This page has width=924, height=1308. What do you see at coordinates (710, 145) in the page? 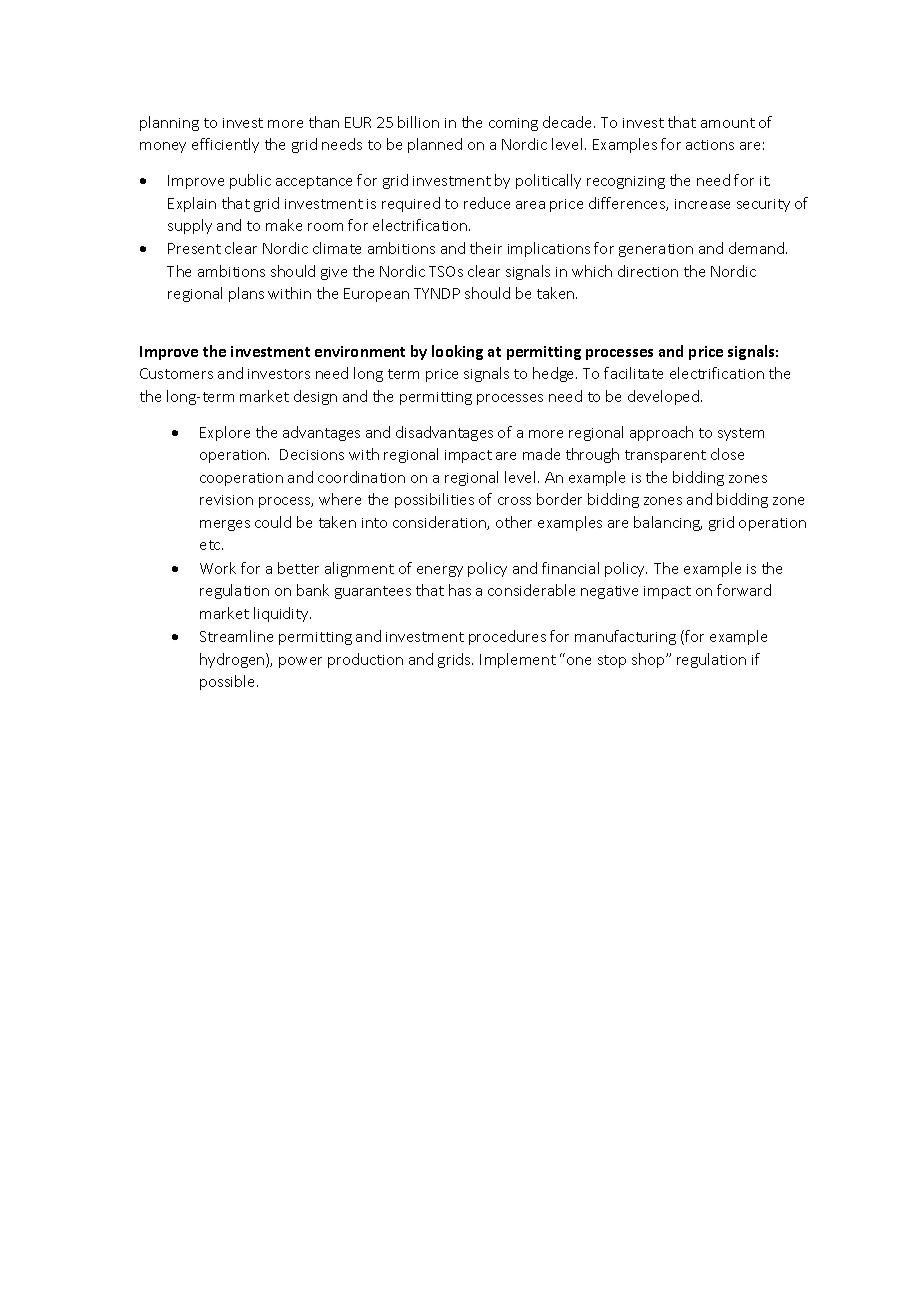
I see `actions` at bounding box center [710, 145].
